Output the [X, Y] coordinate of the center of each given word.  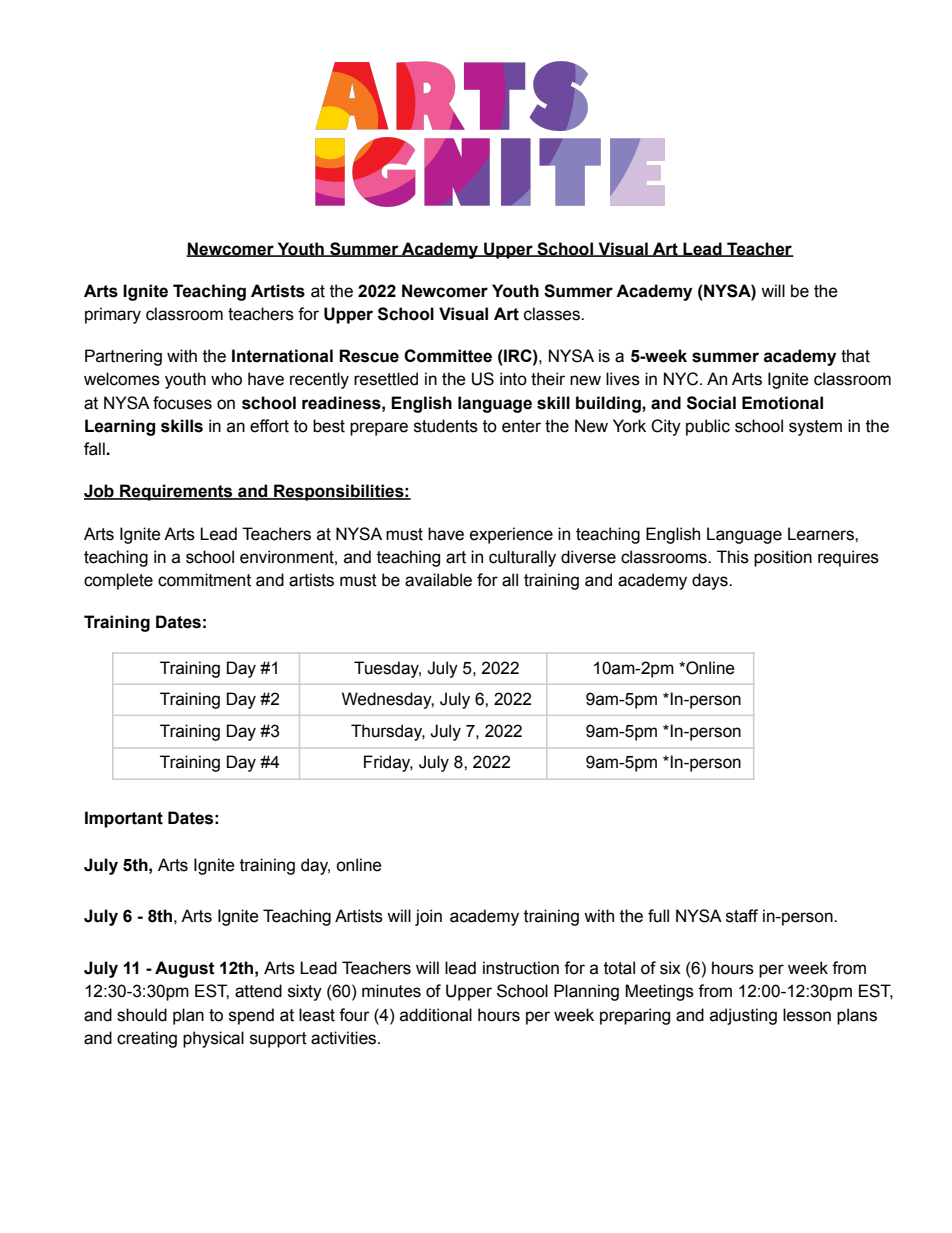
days [711, 581]
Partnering [123, 357]
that [855, 356]
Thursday [388, 732]
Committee [448, 356]
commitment [204, 580]
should [142, 1015]
